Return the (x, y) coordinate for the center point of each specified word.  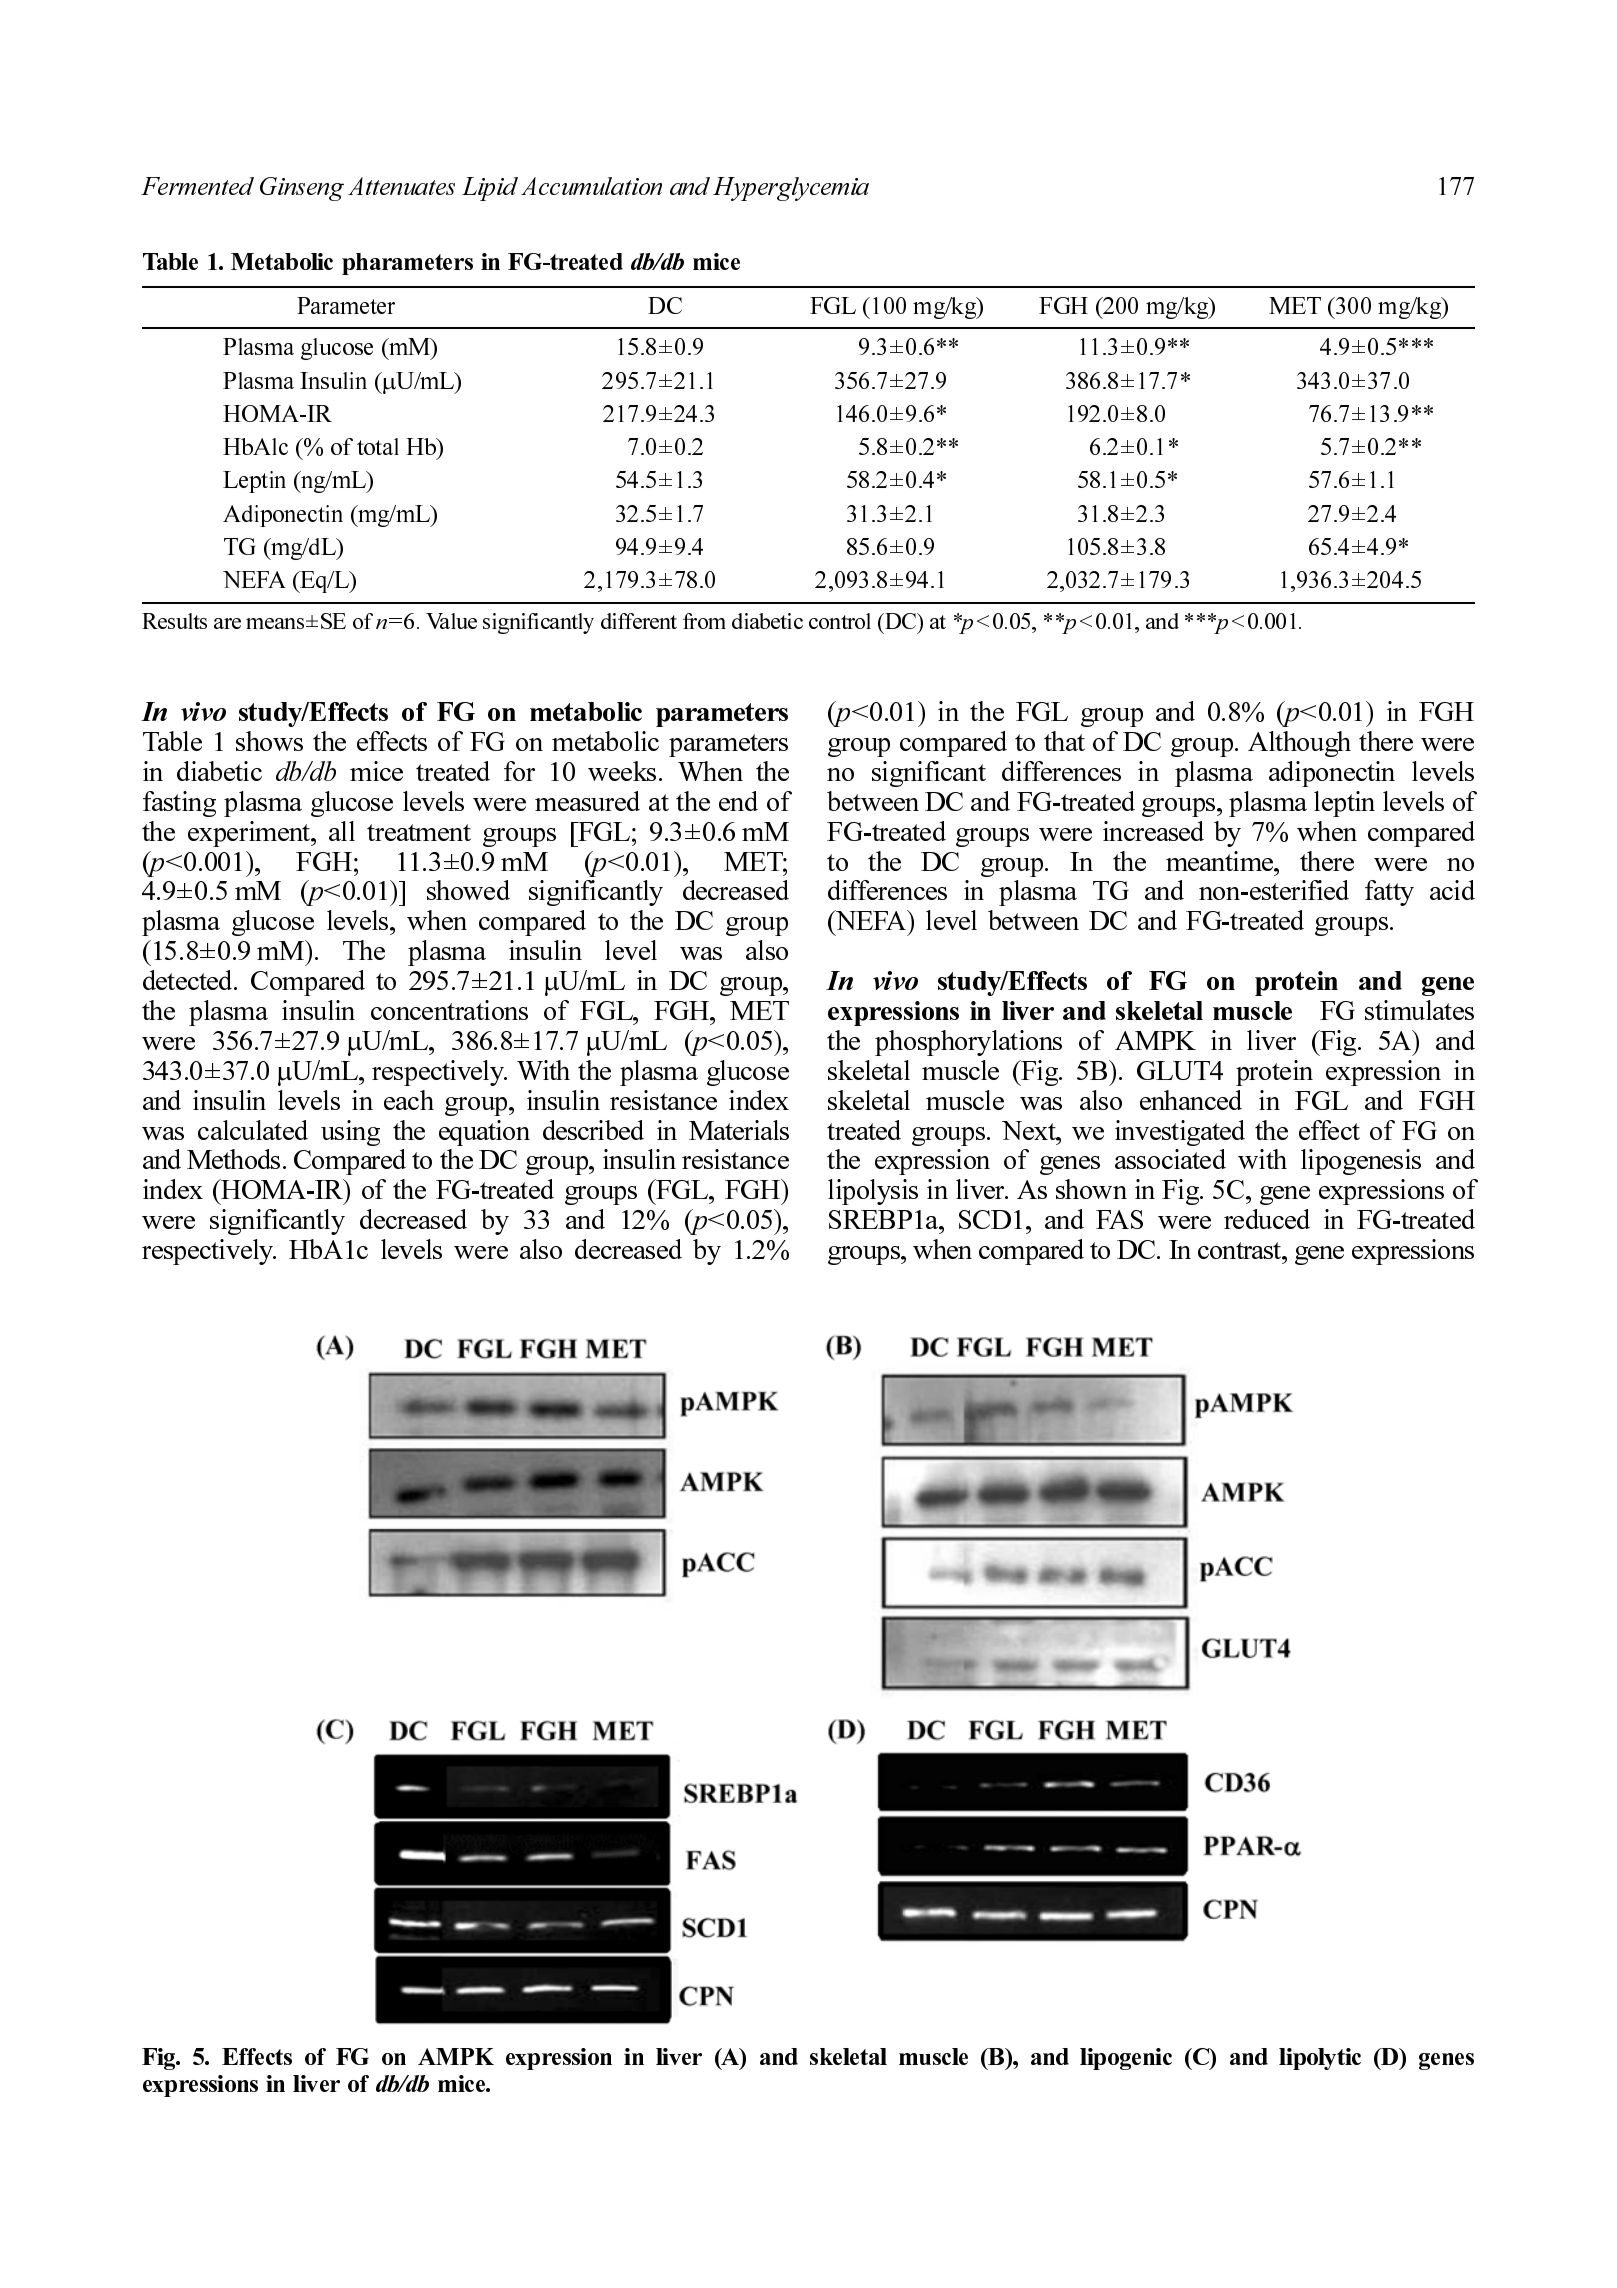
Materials (739, 1130)
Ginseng (302, 189)
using (350, 1133)
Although (1299, 744)
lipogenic (1126, 2059)
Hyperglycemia (791, 189)
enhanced (1191, 1100)
